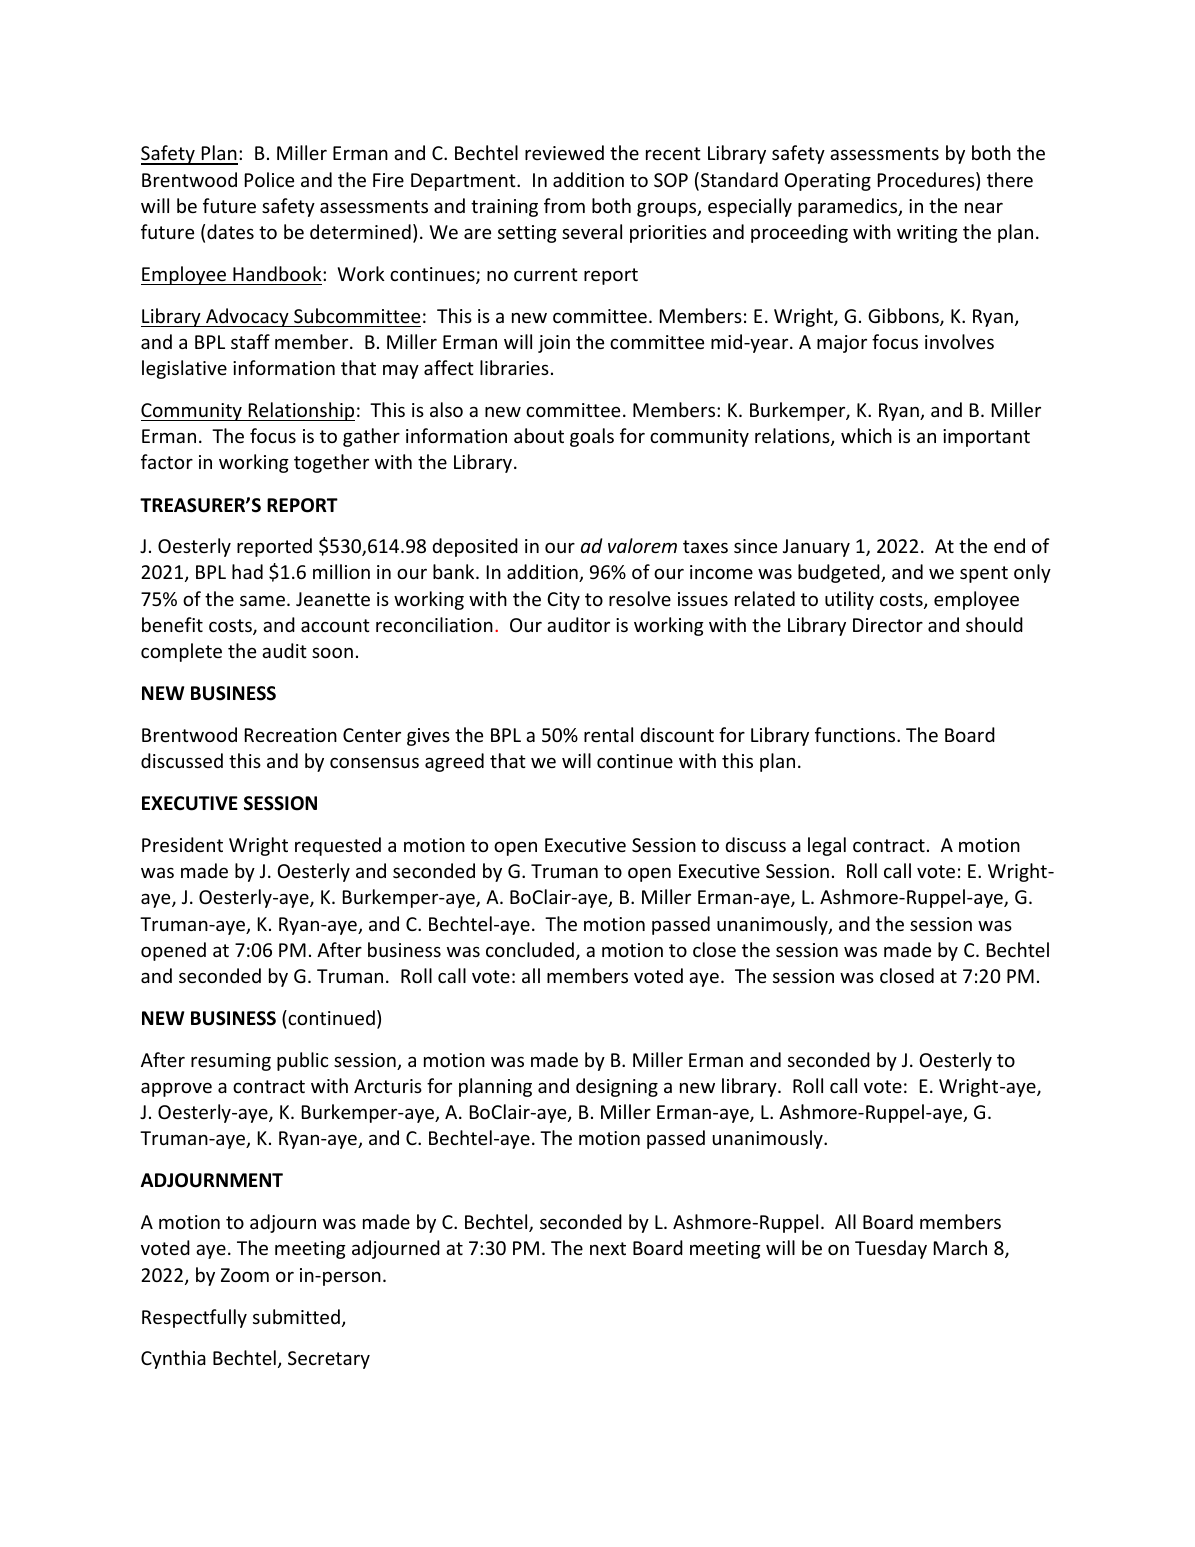 This screenshot has width=1195, height=1547. What do you see at coordinates (617, 1087) in the screenshot?
I see `designing` at bounding box center [617, 1087].
